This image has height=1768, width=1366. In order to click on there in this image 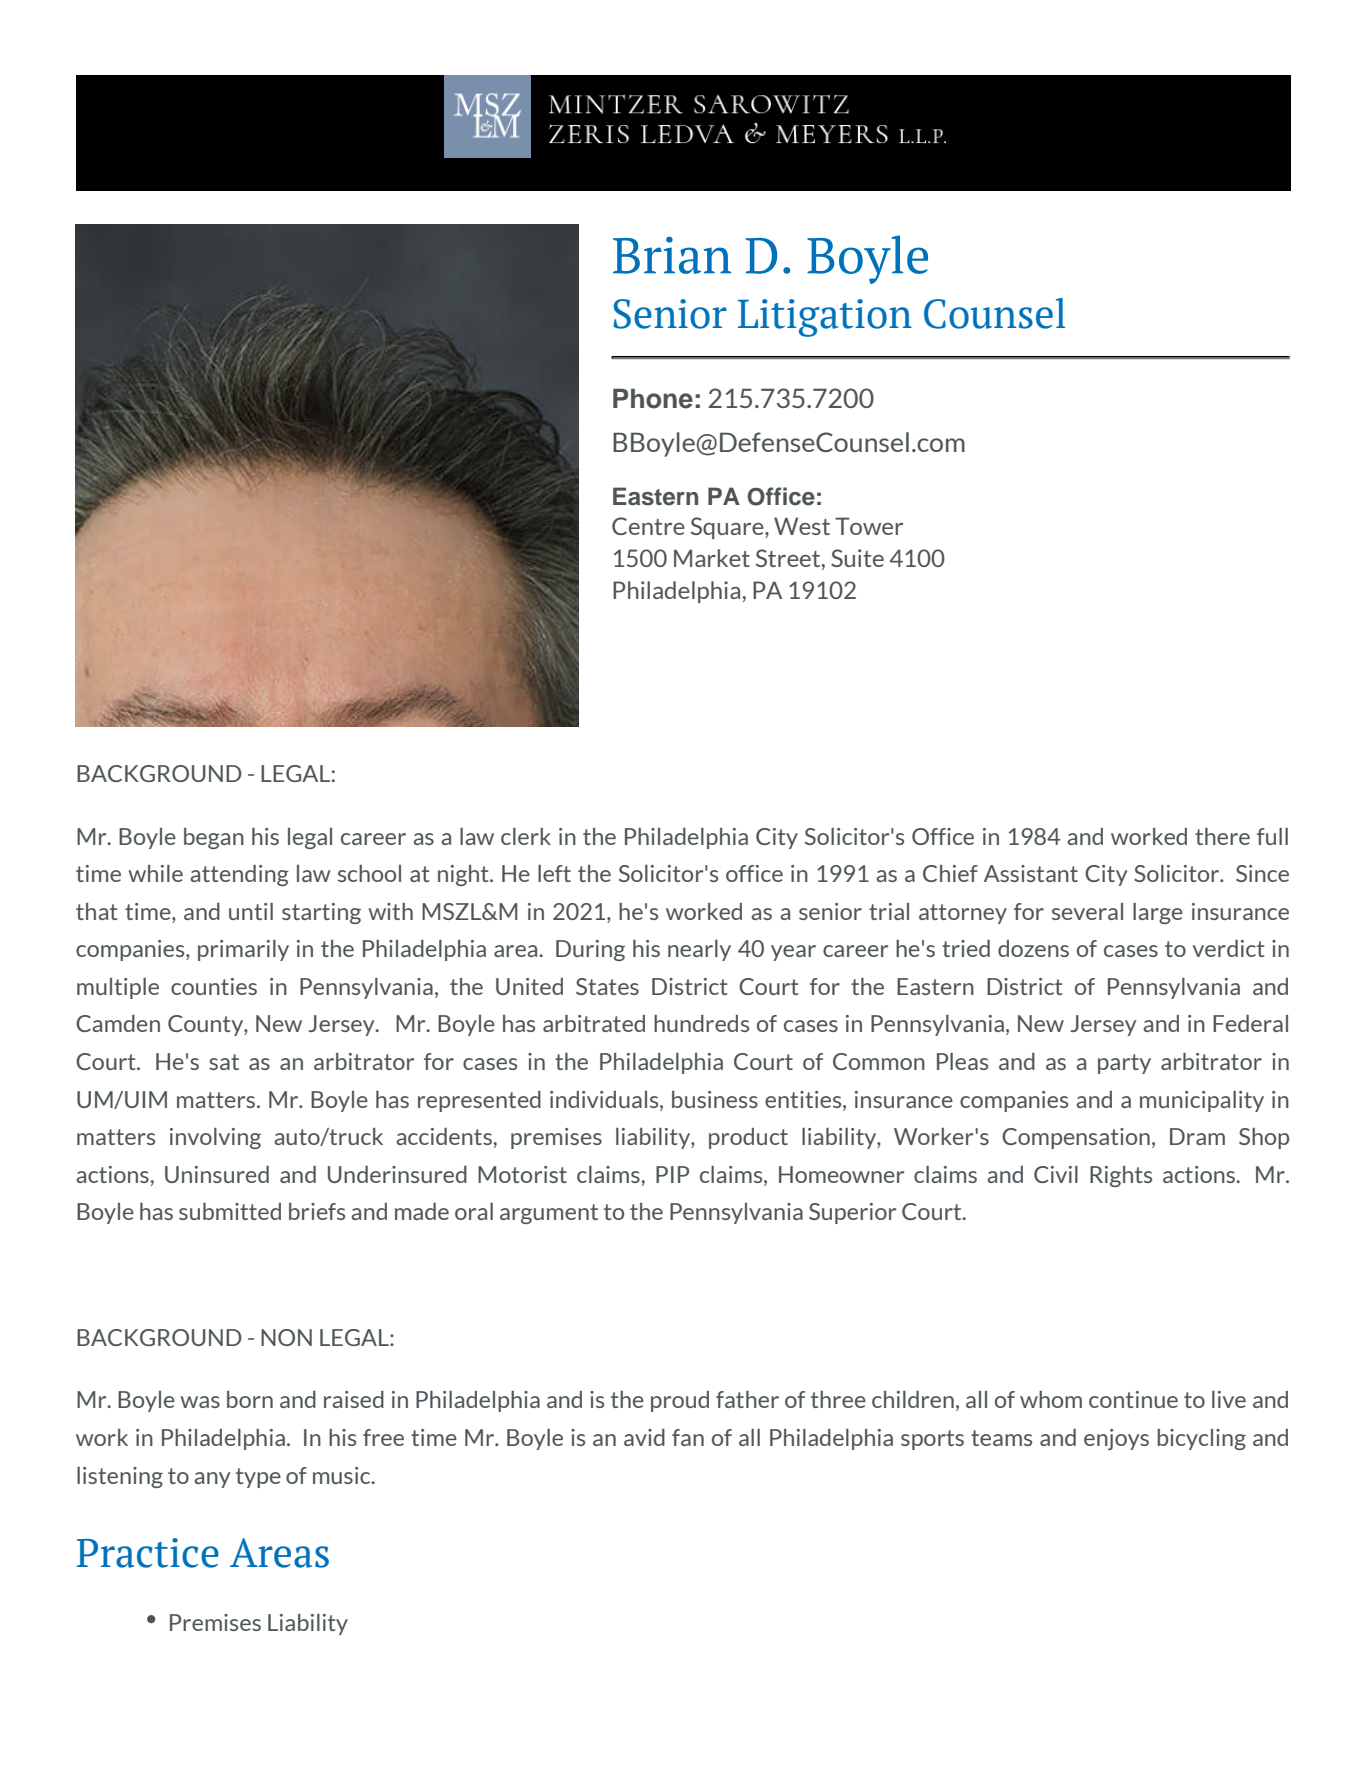, I will do `click(1222, 836)`.
